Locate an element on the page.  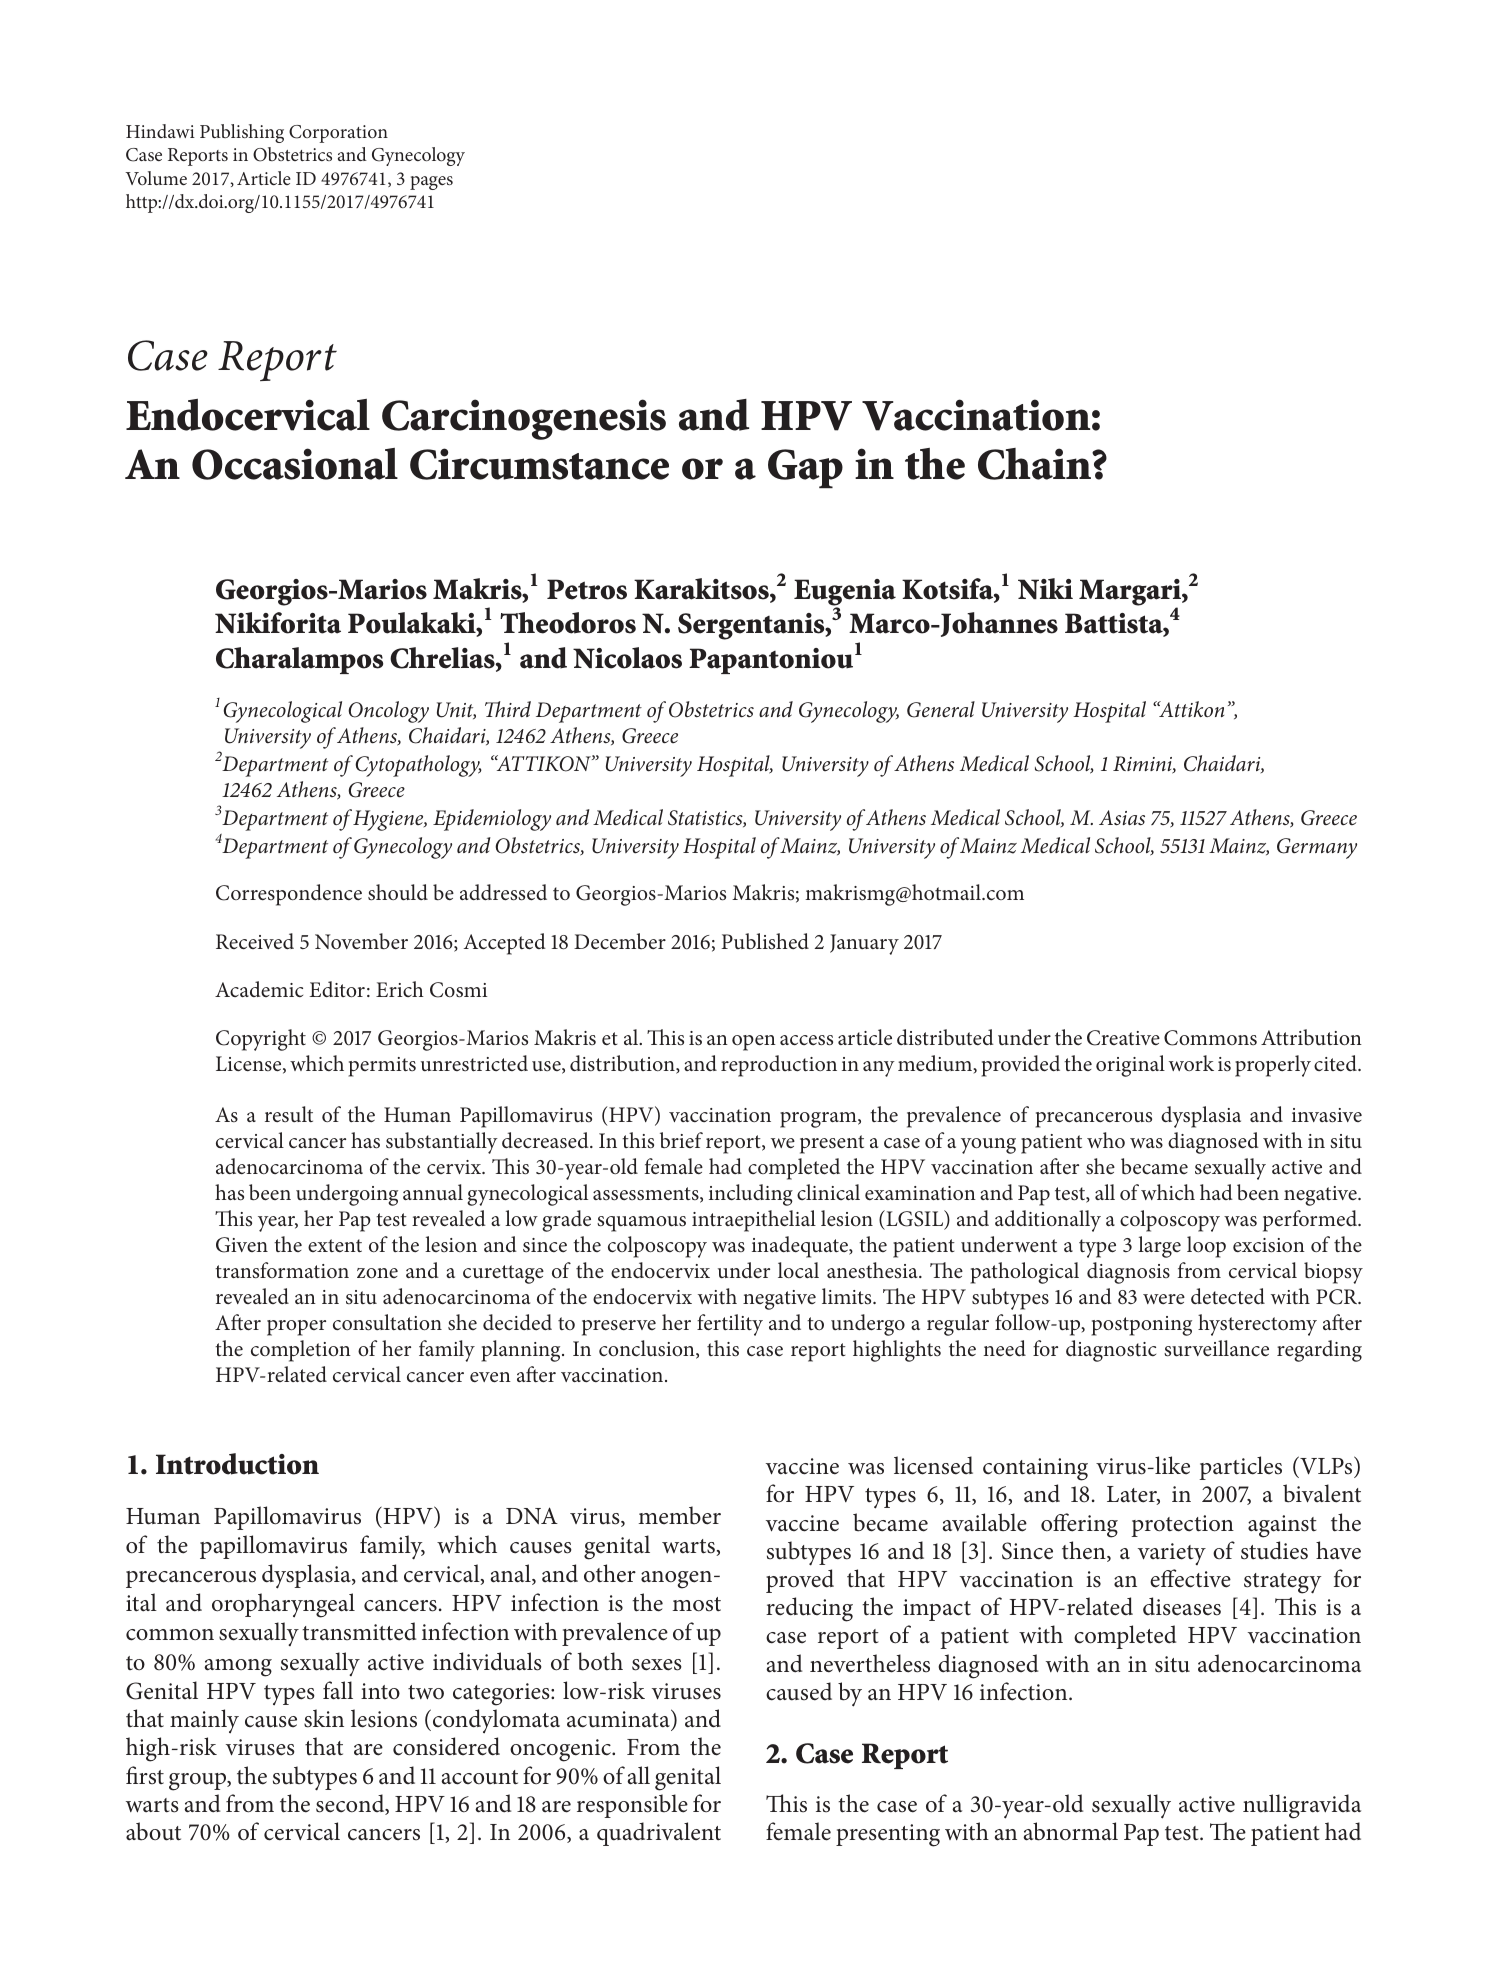
Publishing is located at coordinates (242, 133).
